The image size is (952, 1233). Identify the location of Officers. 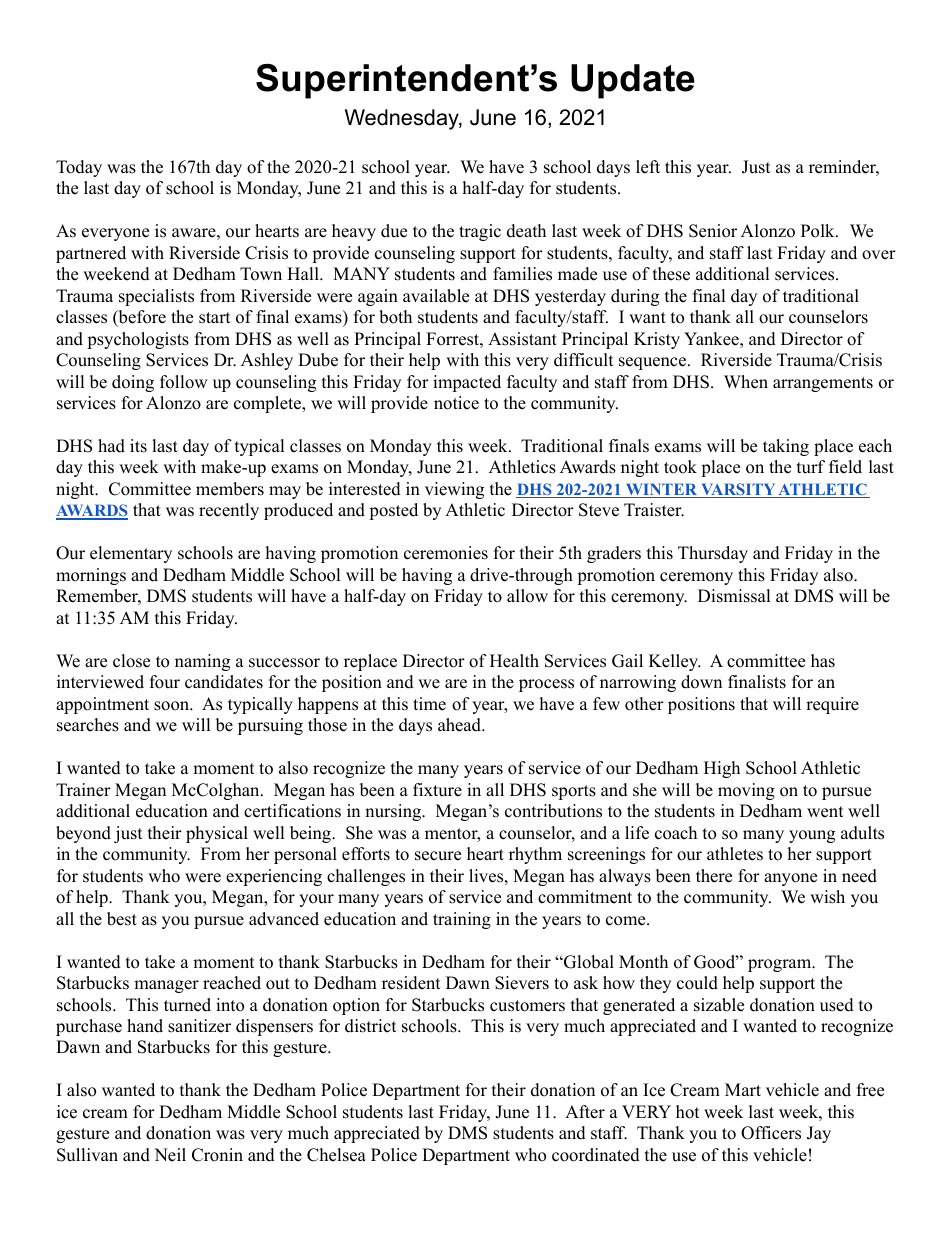
(771, 1133).
